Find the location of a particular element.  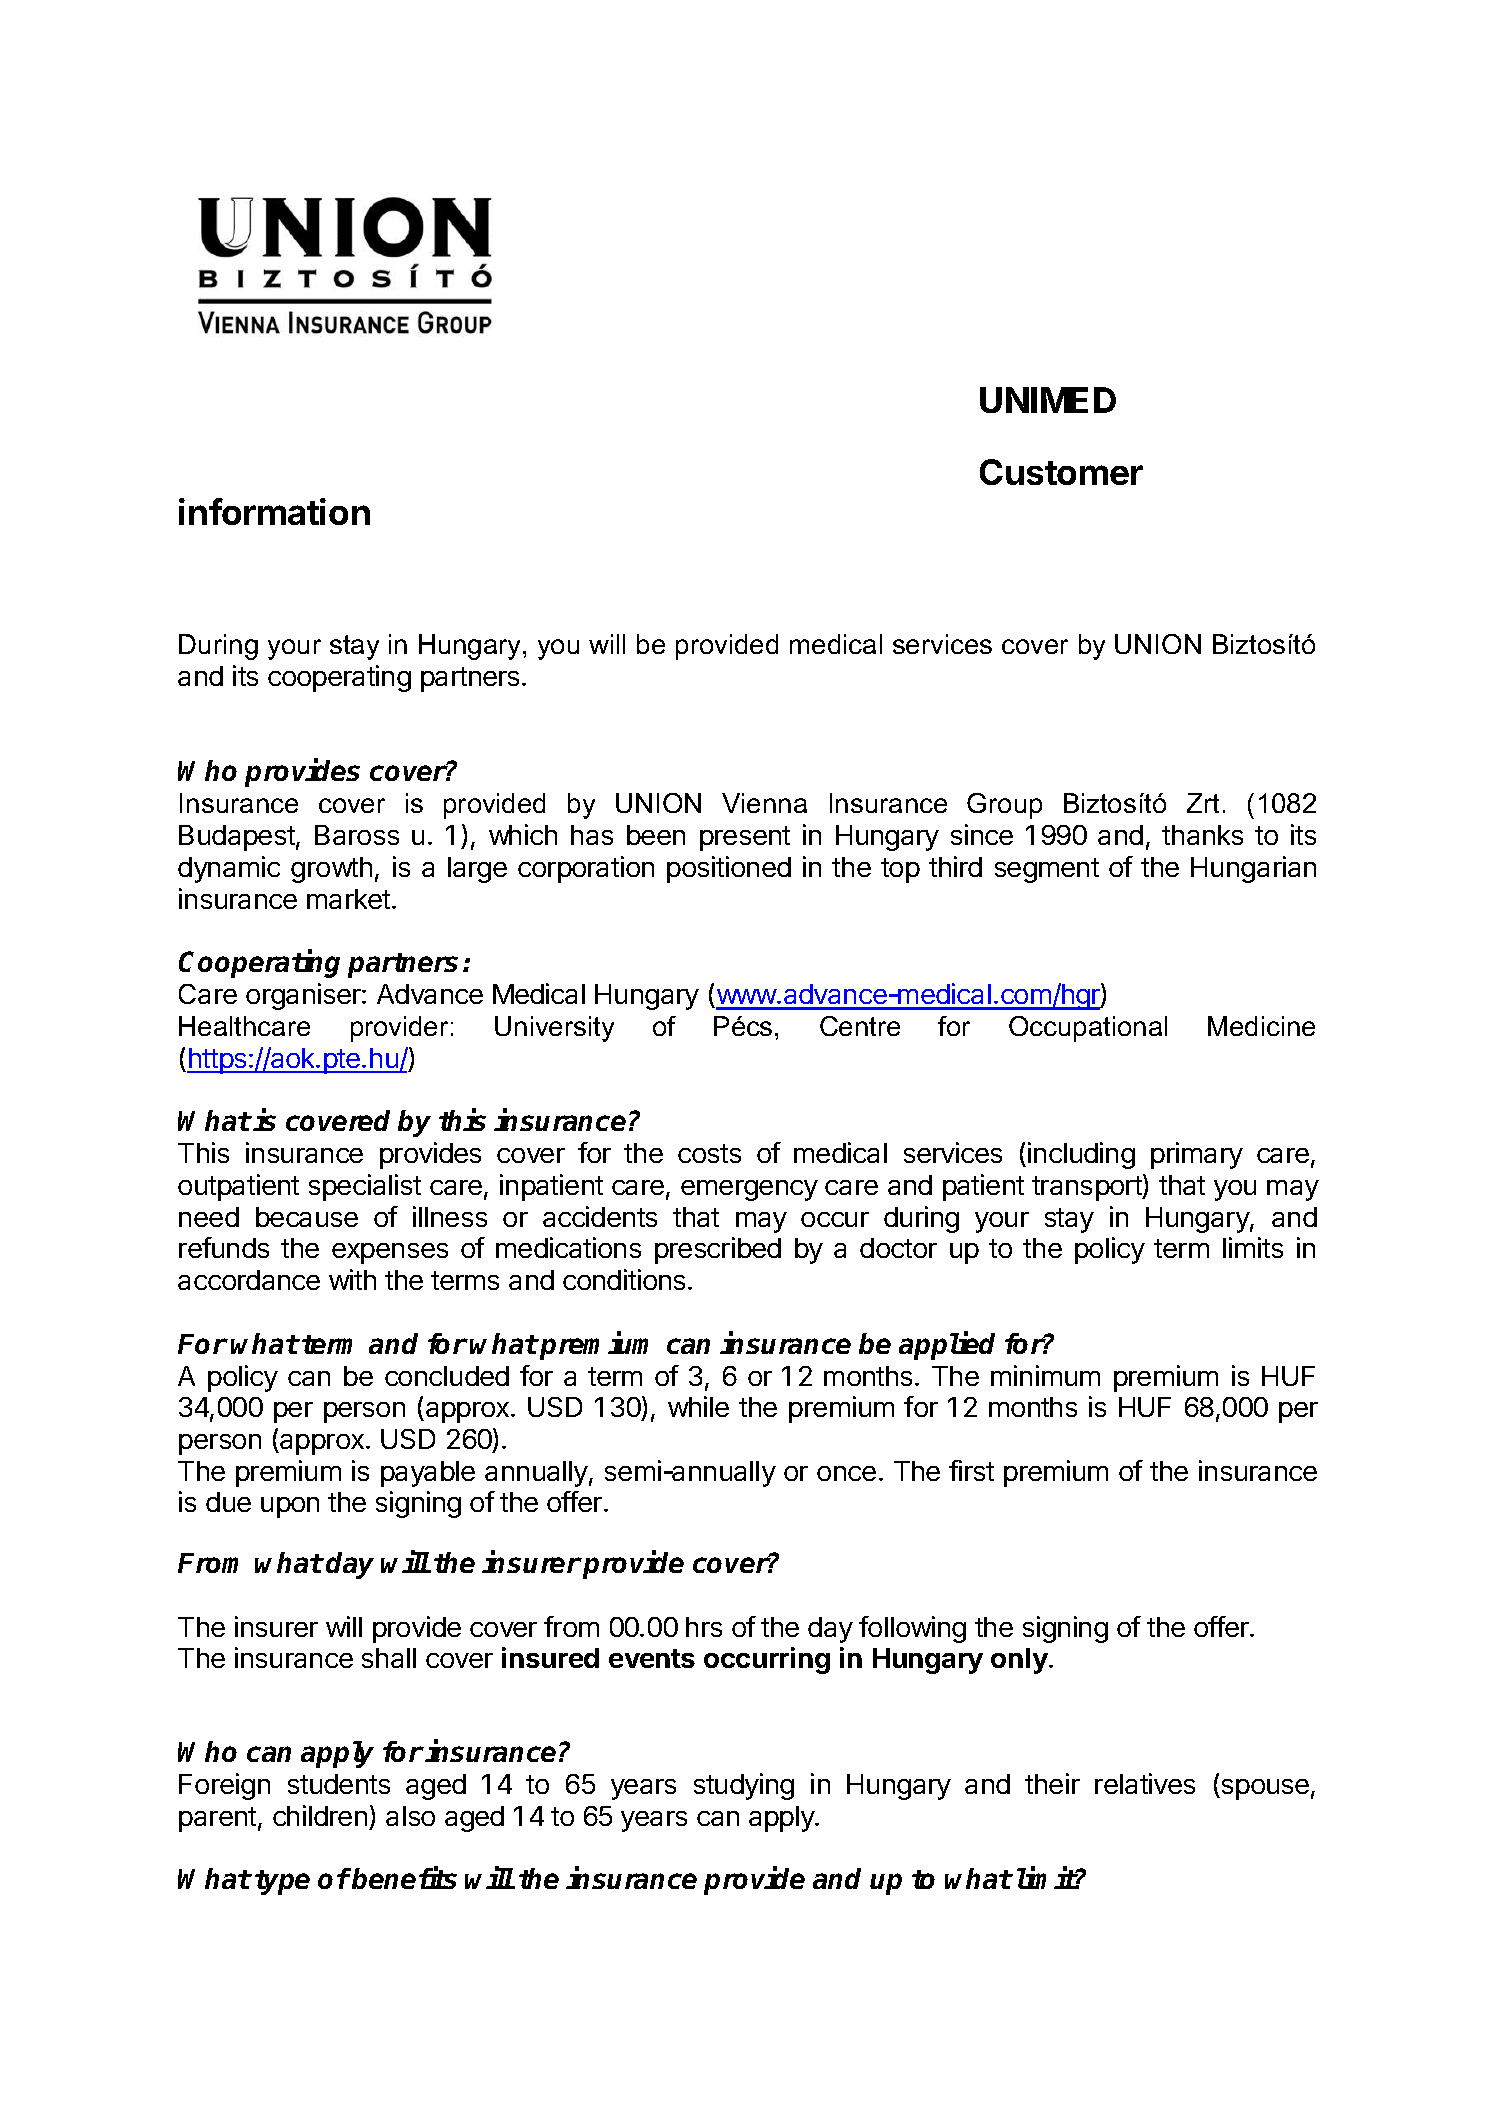

growth is located at coordinates (331, 870).
